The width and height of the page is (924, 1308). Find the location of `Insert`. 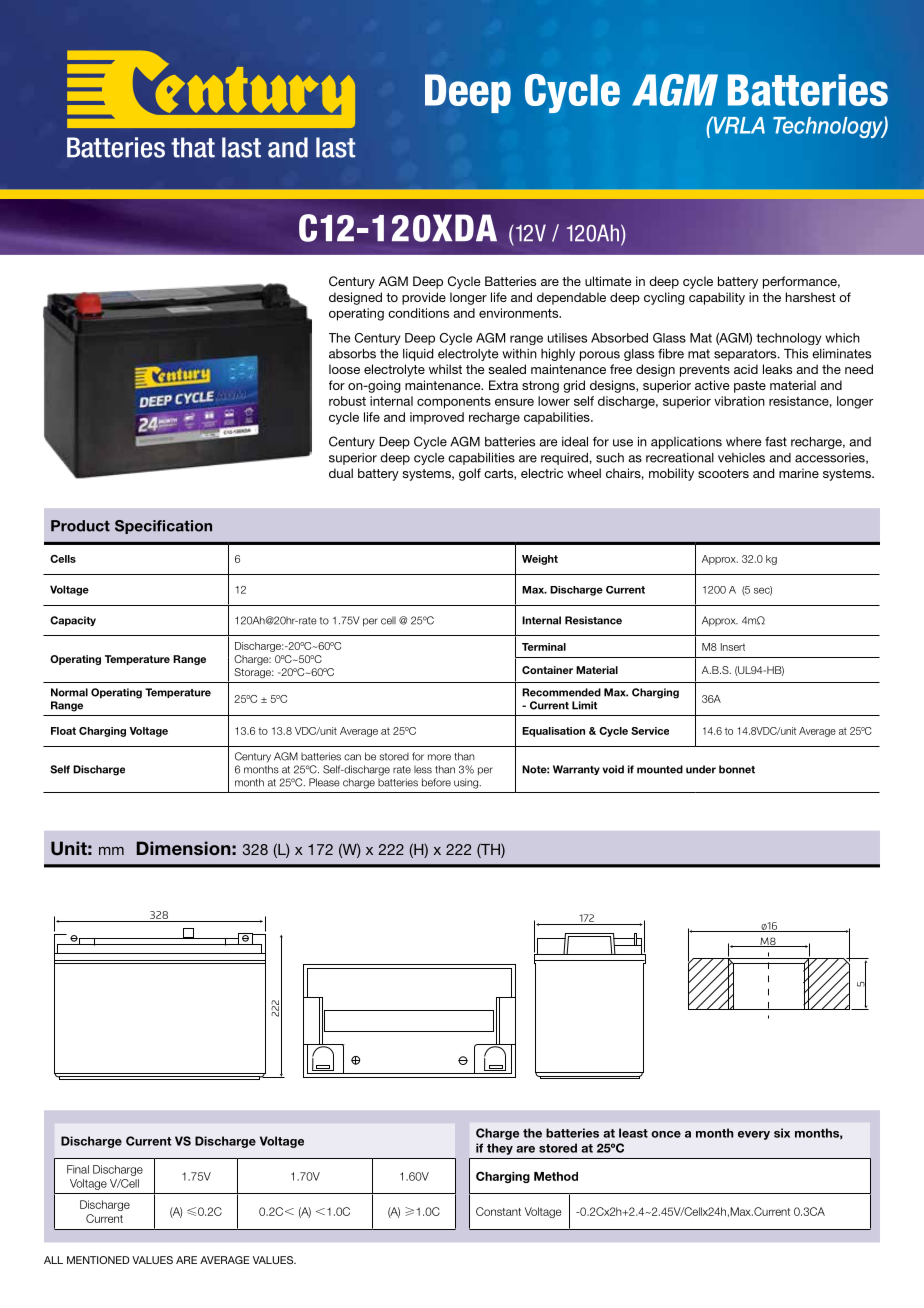

Insert is located at coordinates (733, 647).
